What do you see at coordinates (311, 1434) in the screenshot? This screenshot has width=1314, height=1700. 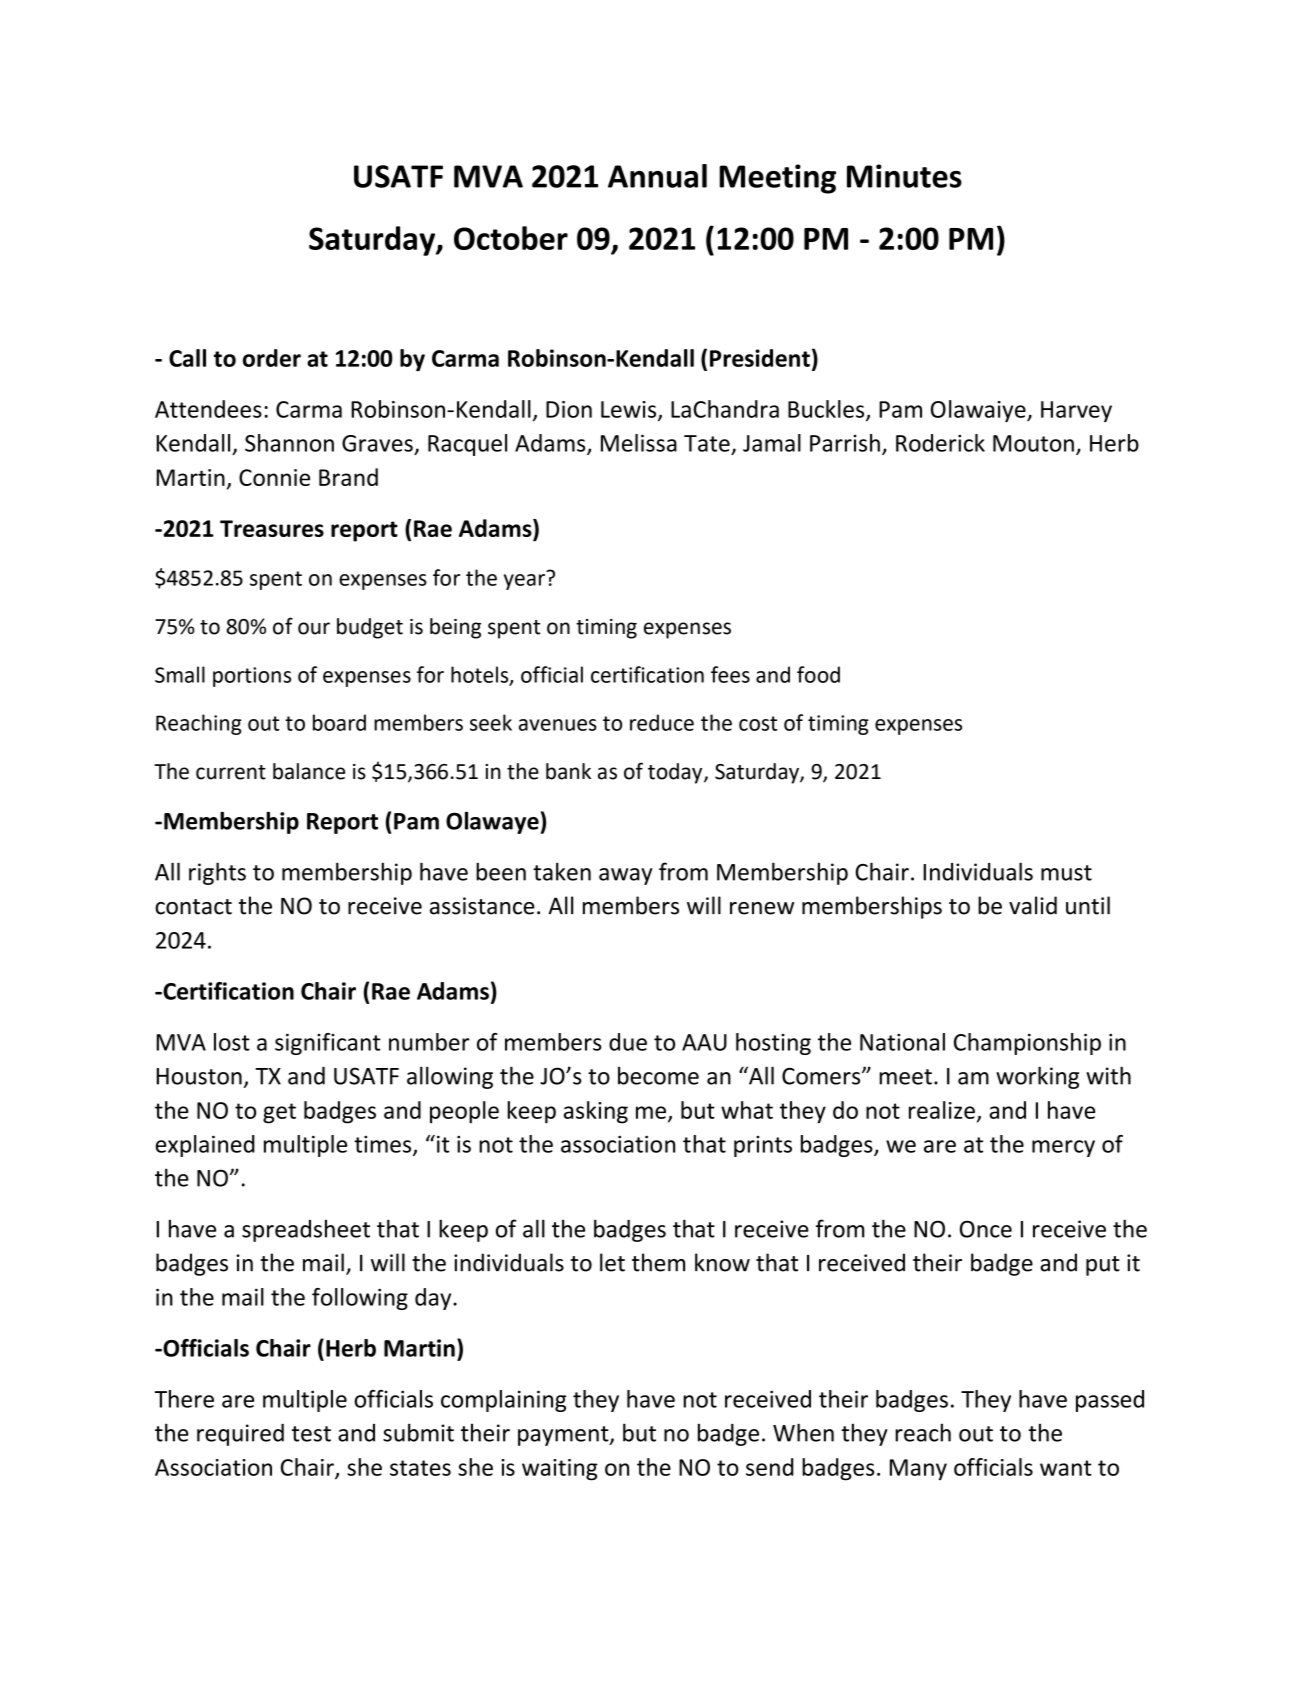 I see `test` at bounding box center [311, 1434].
